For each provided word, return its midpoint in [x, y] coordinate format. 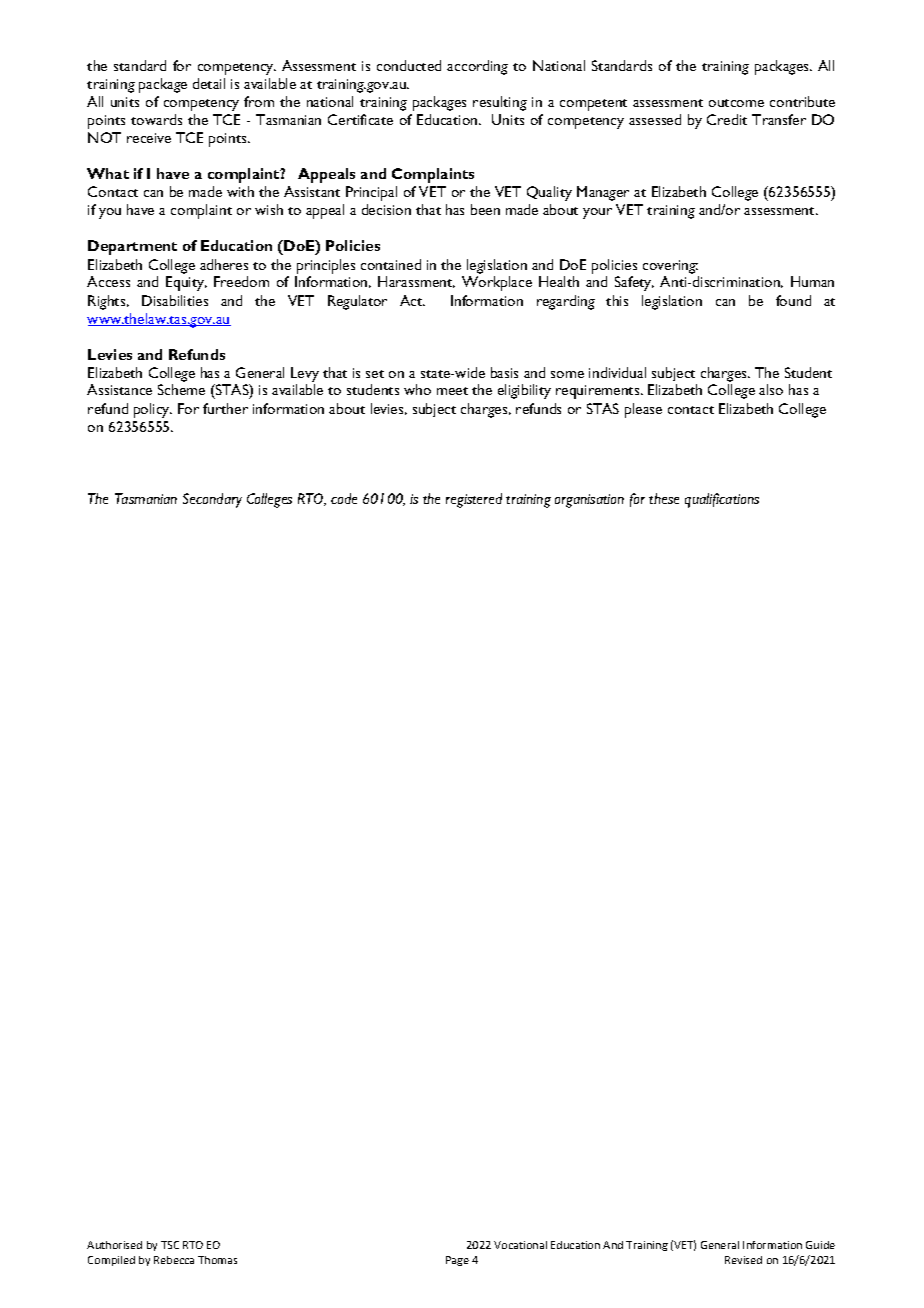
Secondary [212, 500]
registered [474, 500]
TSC [170, 1245]
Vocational [520, 1245]
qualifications [722, 500]
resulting [500, 103]
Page [457, 1261]
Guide [820, 1245]
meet [452, 391]
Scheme [181, 389]
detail [209, 83]
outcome [736, 103]
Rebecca [174, 1260]
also [771, 389]
